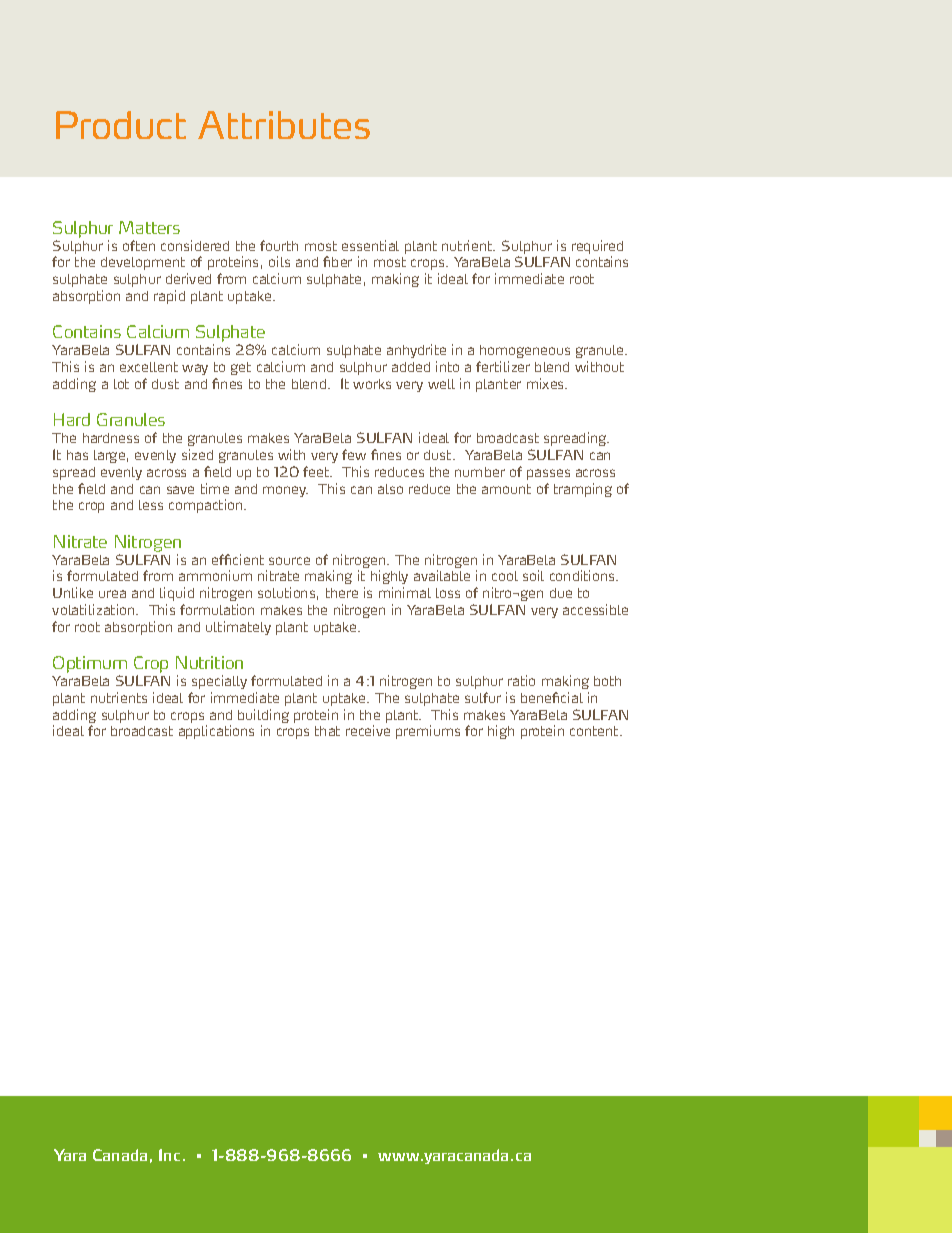 This page has width=952, height=1233. What do you see at coordinates (121, 125) in the page?
I see `Product` at bounding box center [121, 125].
